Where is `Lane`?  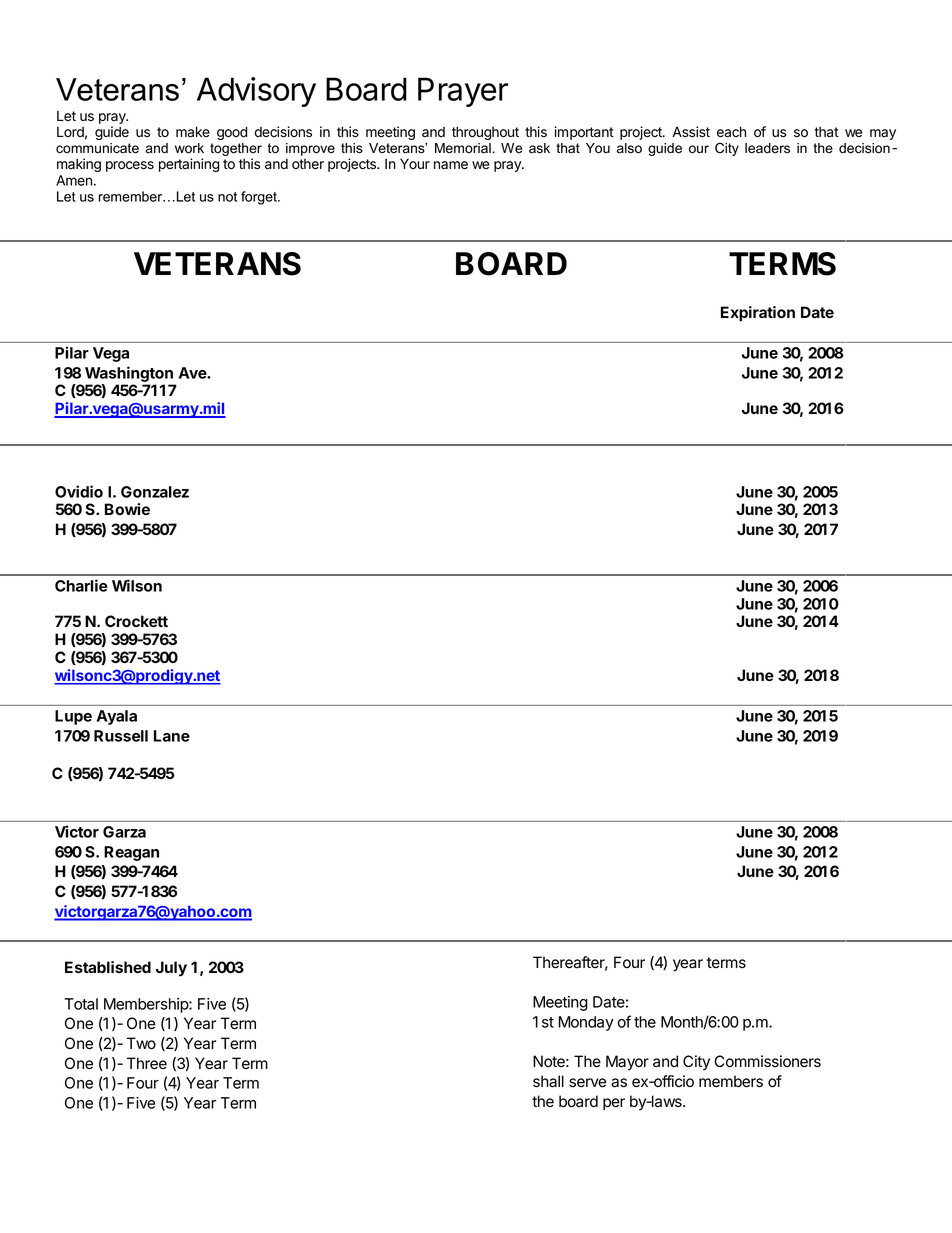
Lane is located at coordinates (172, 736).
